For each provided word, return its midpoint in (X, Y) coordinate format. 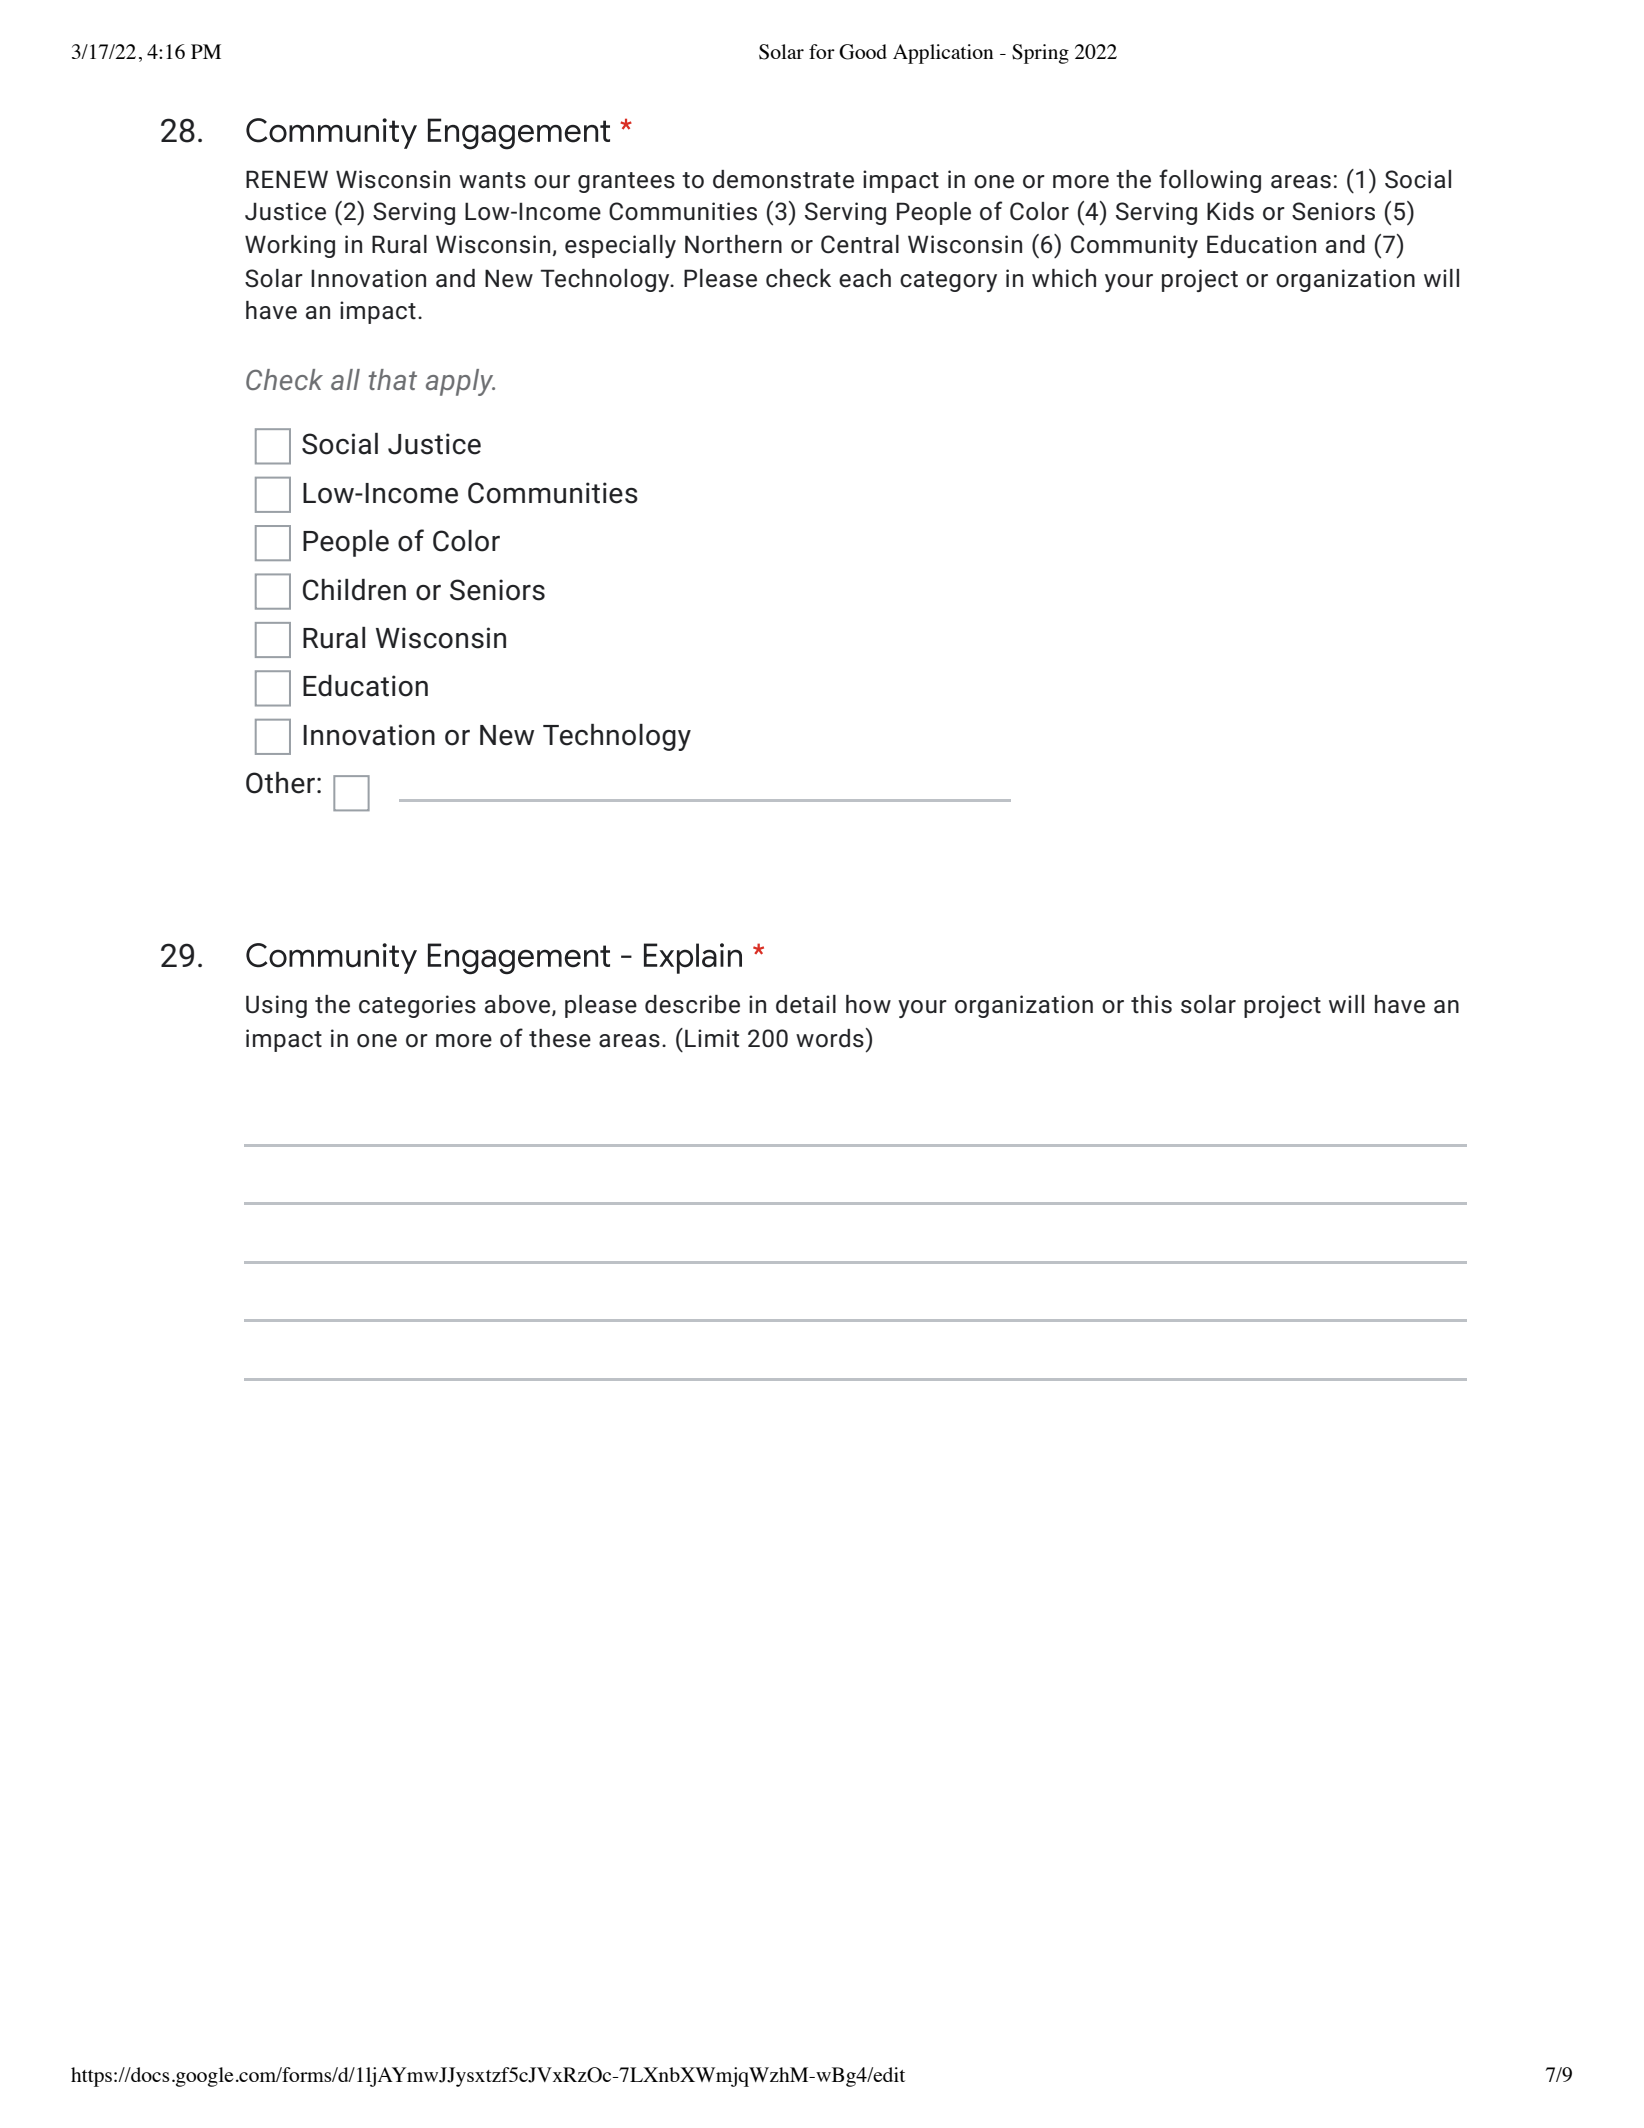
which (1064, 278)
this (1151, 1004)
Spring (1040, 54)
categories (417, 1006)
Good (863, 52)
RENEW (287, 179)
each (865, 278)
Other (280, 783)
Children (354, 590)
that (392, 379)
